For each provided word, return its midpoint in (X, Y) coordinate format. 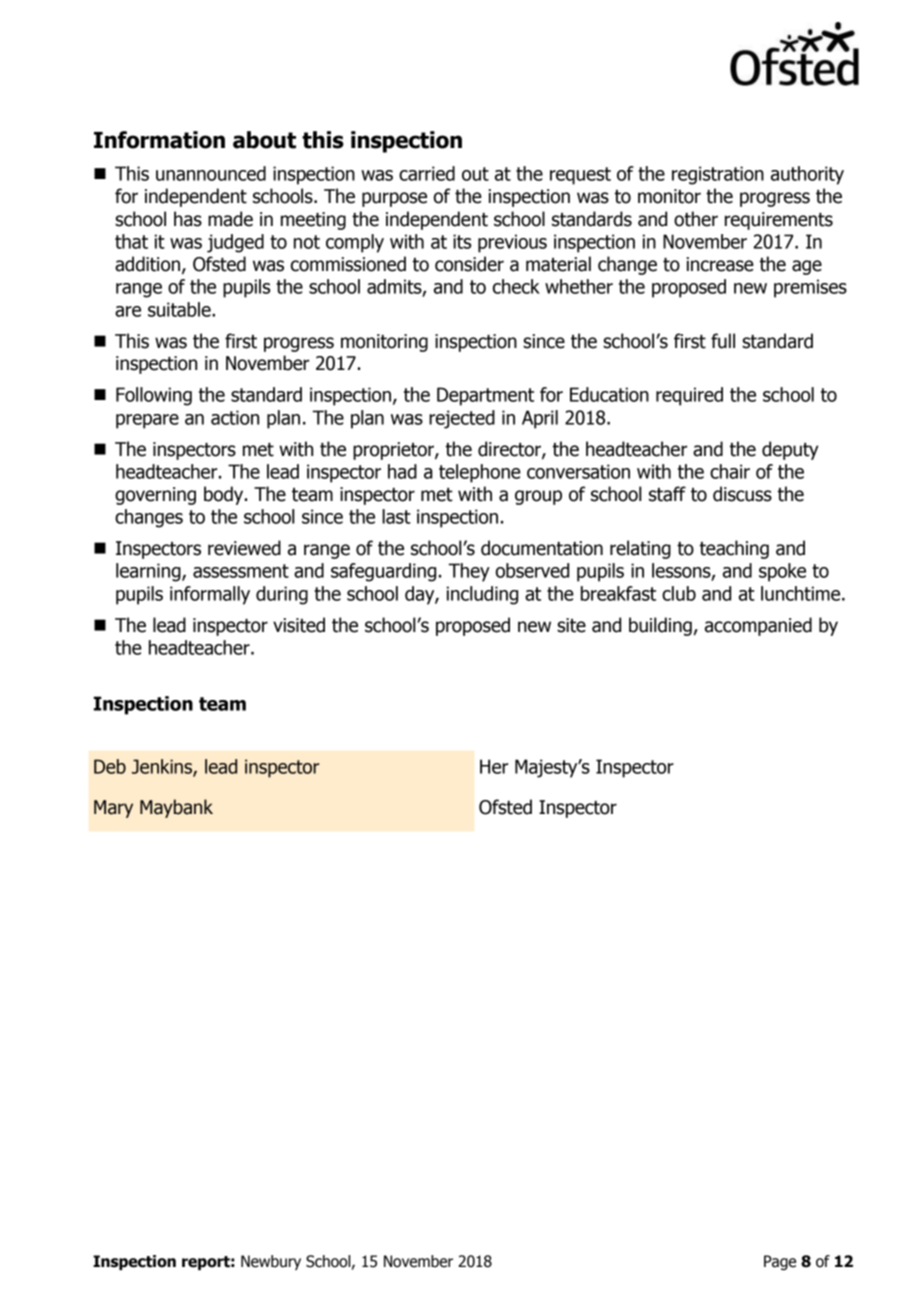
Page (780, 1262)
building (660, 626)
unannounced (211, 173)
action (235, 417)
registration (718, 175)
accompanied (758, 626)
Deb (110, 766)
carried (427, 173)
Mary (113, 809)
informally (210, 595)
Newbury (271, 1262)
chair (730, 471)
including (482, 595)
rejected (462, 419)
